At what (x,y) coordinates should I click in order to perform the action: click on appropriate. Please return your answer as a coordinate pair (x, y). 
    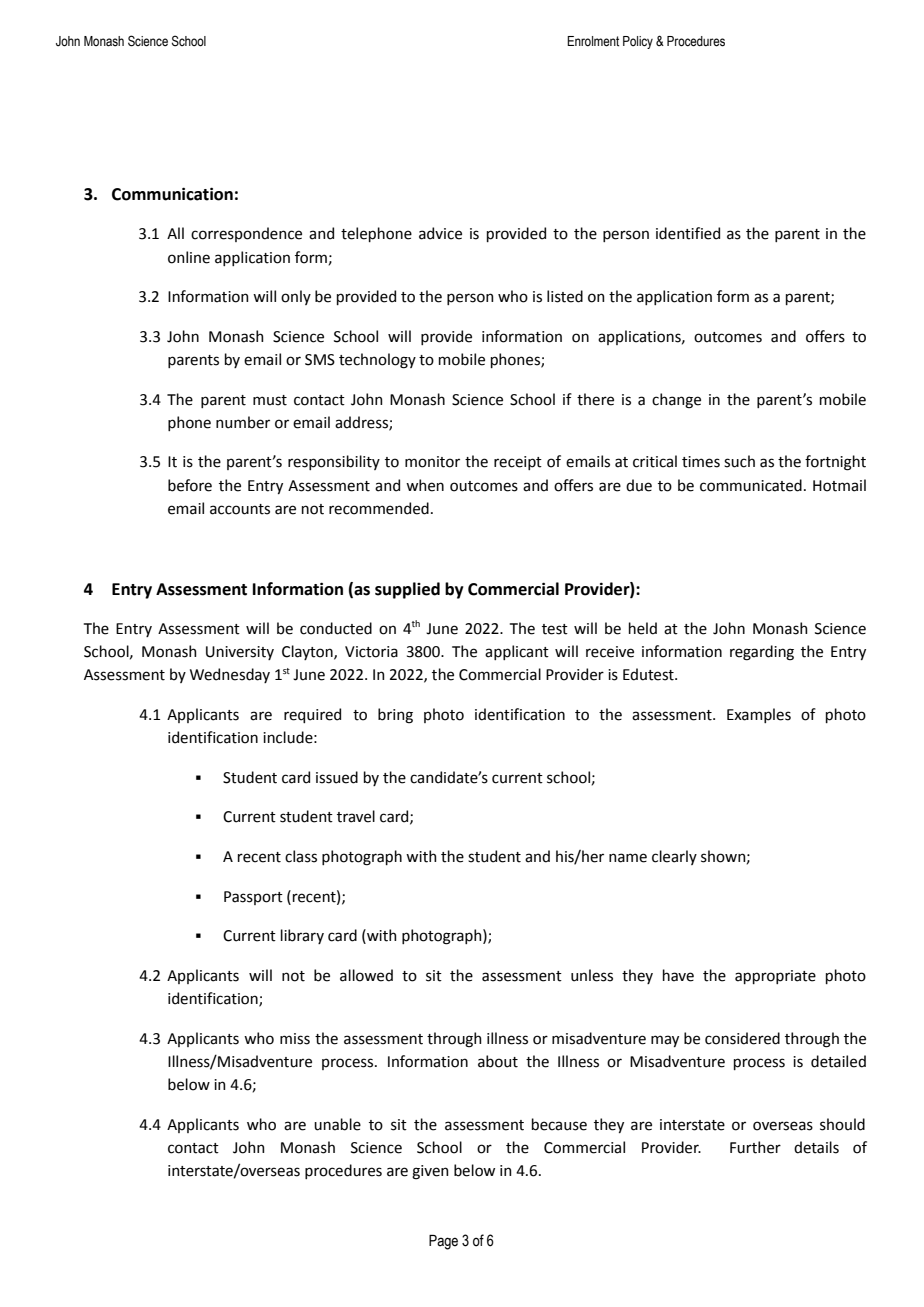
    Looking at the image, I should click on (775, 977).
